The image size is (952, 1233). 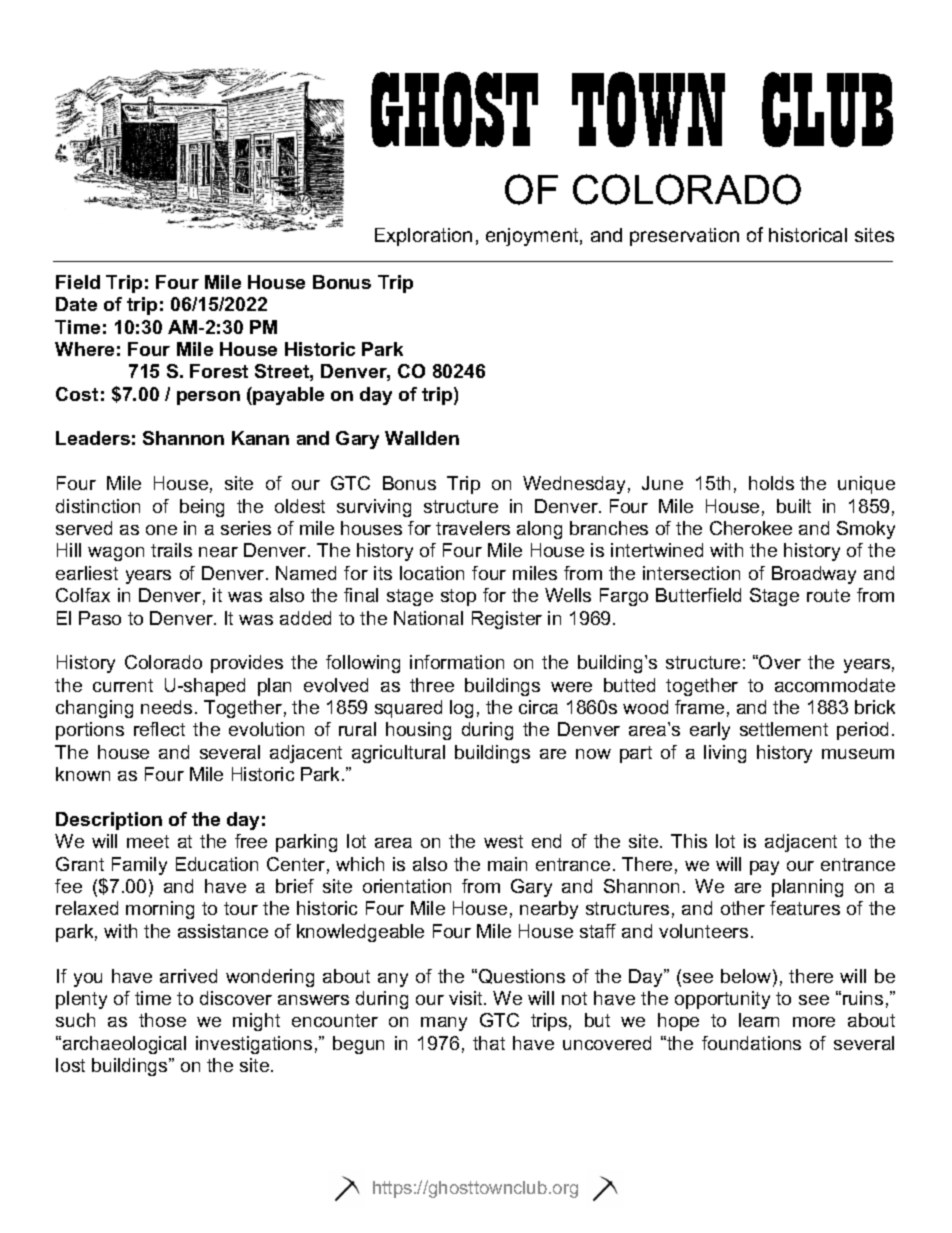 I want to click on one, so click(x=161, y=530).
